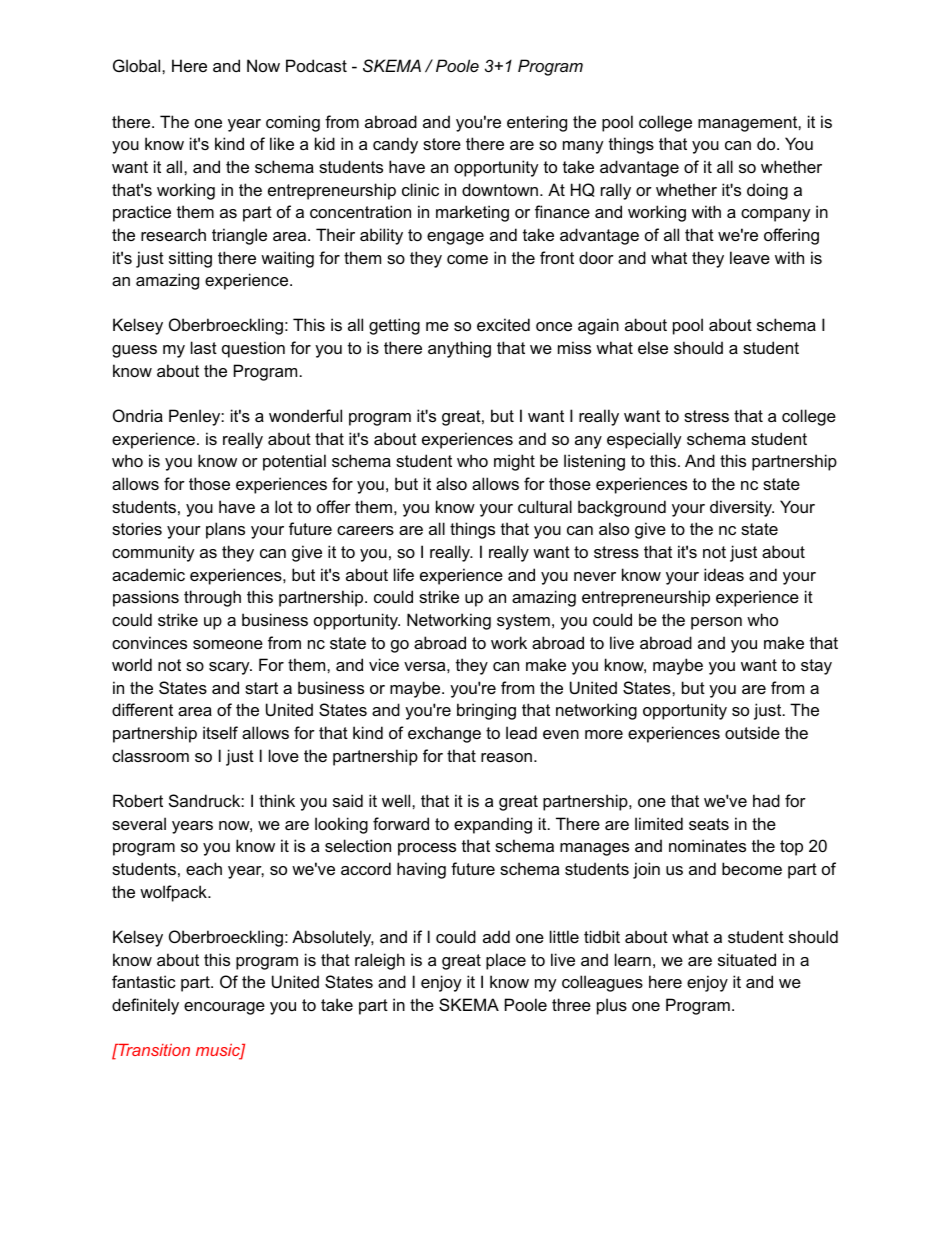 The width and height of the document is (952, 1233). What do you see at coordinates (537, 123) in the document?
I see `entering` at bounding box center [537, 123].
